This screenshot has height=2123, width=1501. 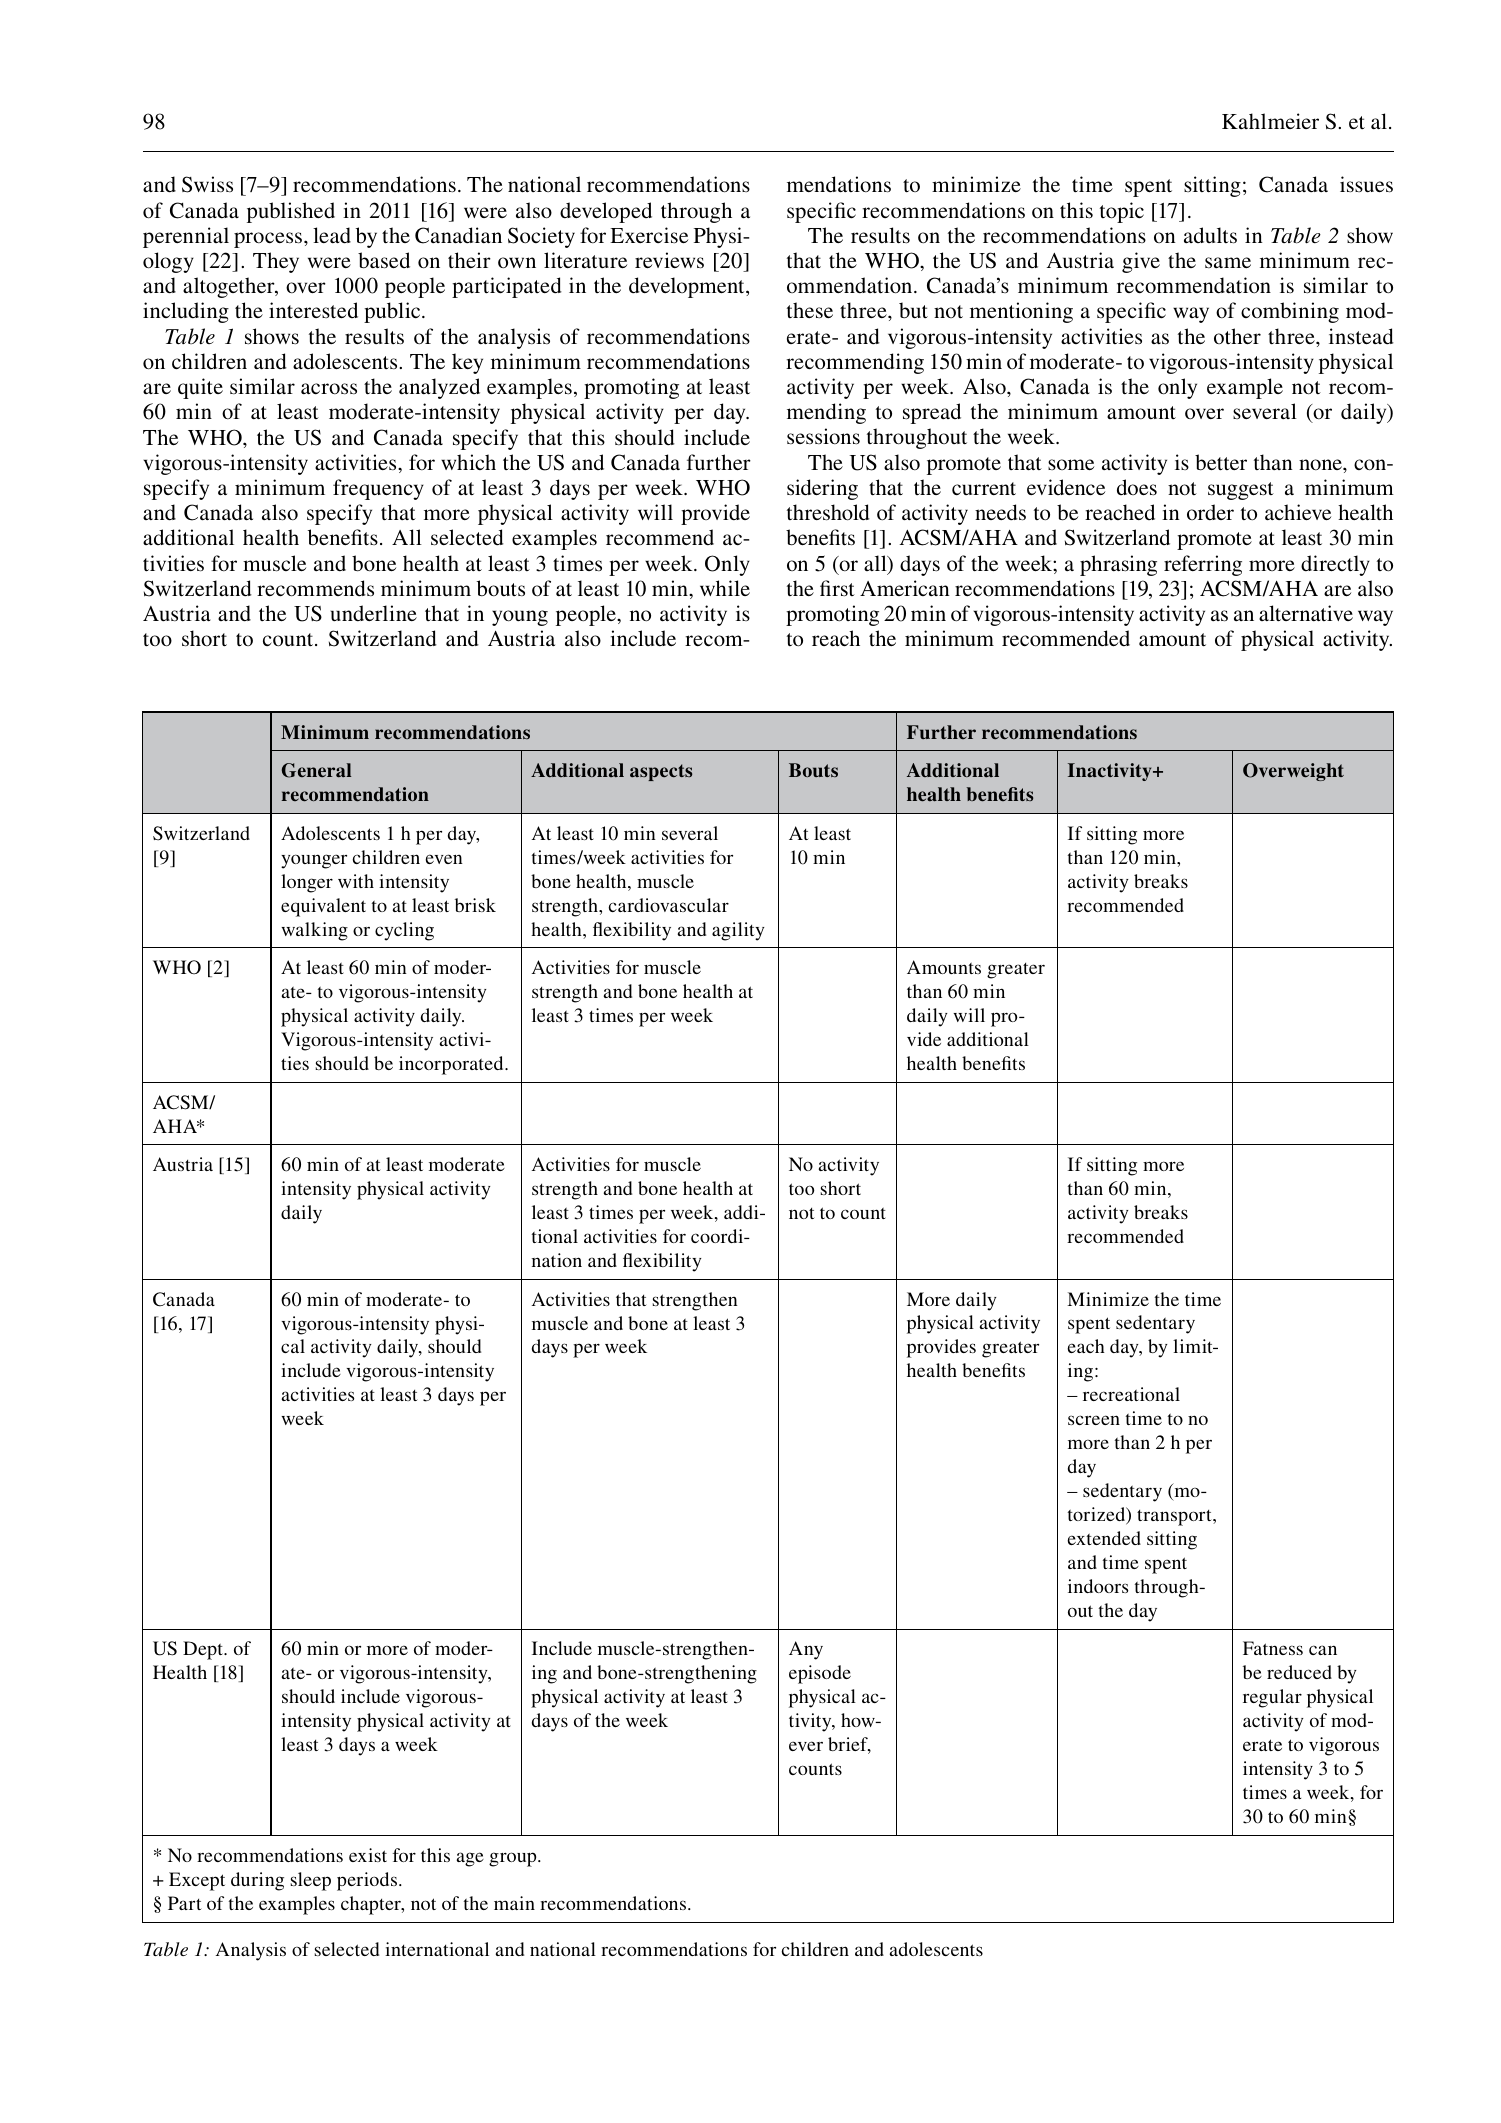 I want to click on underline, so click(x=374, y=613).
